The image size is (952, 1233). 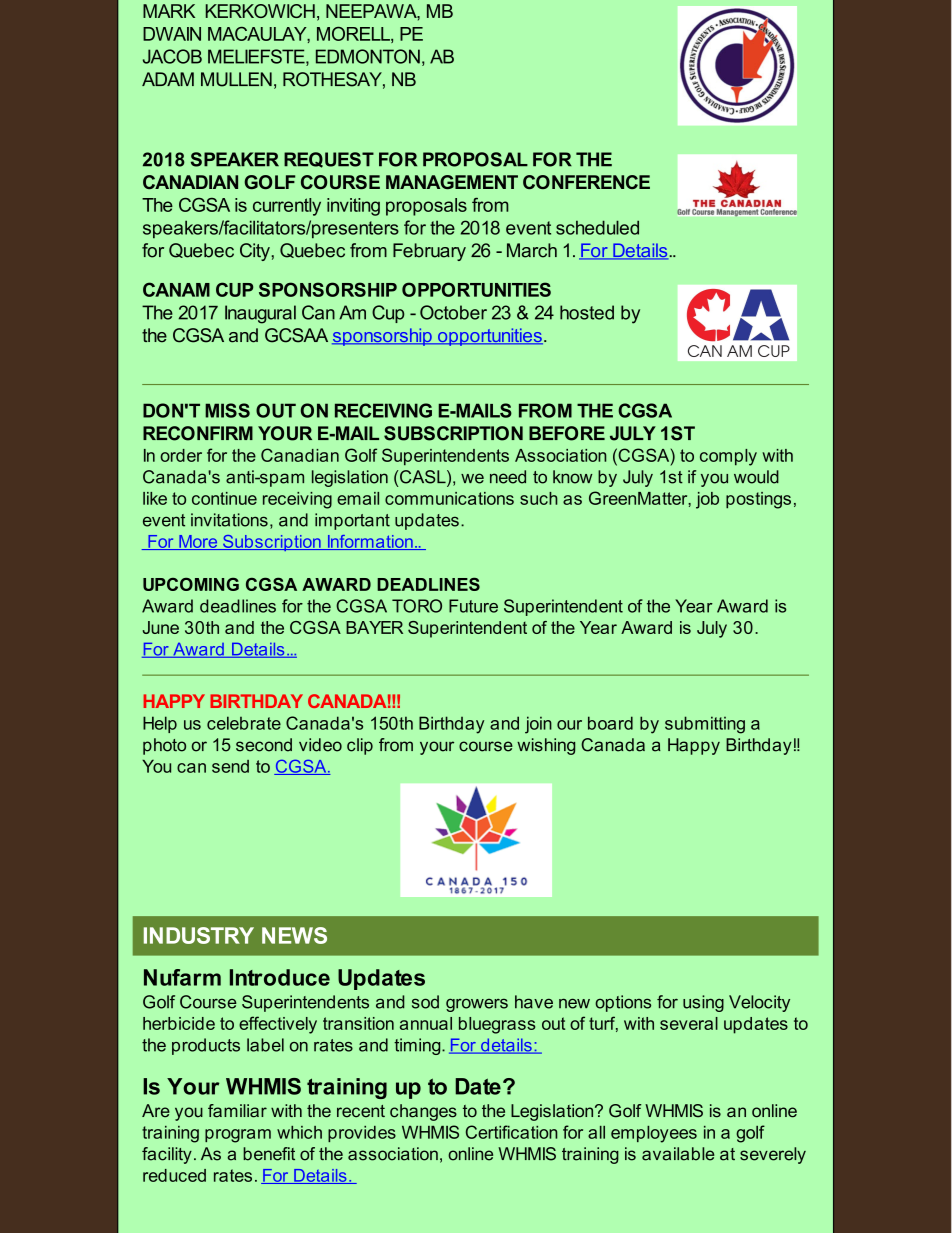 What do you see at coordinates (705, 725) in the screenshot?
I see `submitting` at bounding box center [705, 725].
